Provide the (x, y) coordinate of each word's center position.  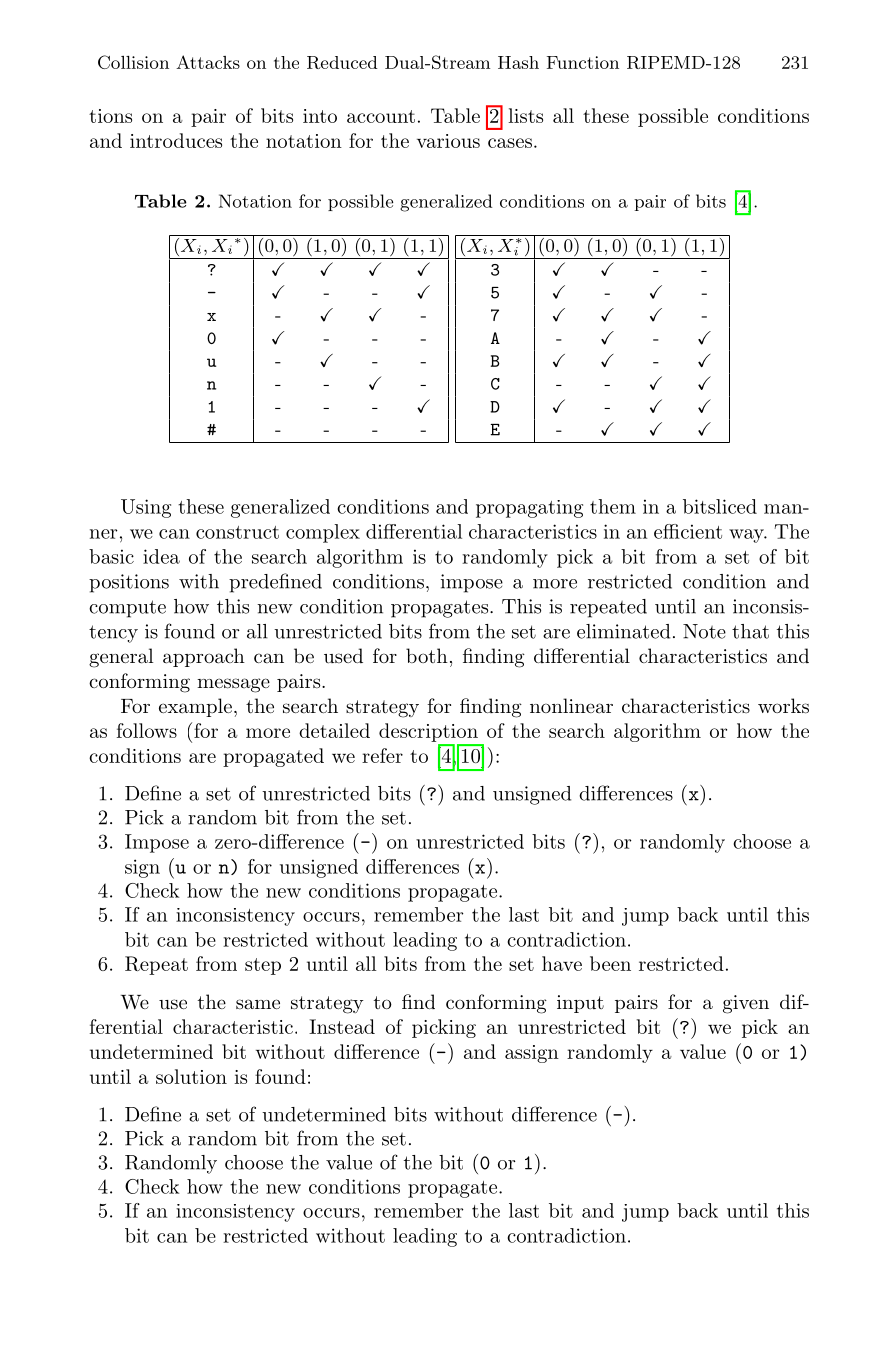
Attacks (208, 62)
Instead (342, 1026)
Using (146, 508)
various (448, 141)
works (783, 706)
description (428, 732)
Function (583, 62)
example (195, 707)
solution (191, 1076)
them (613, 506)
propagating (529, 509)
